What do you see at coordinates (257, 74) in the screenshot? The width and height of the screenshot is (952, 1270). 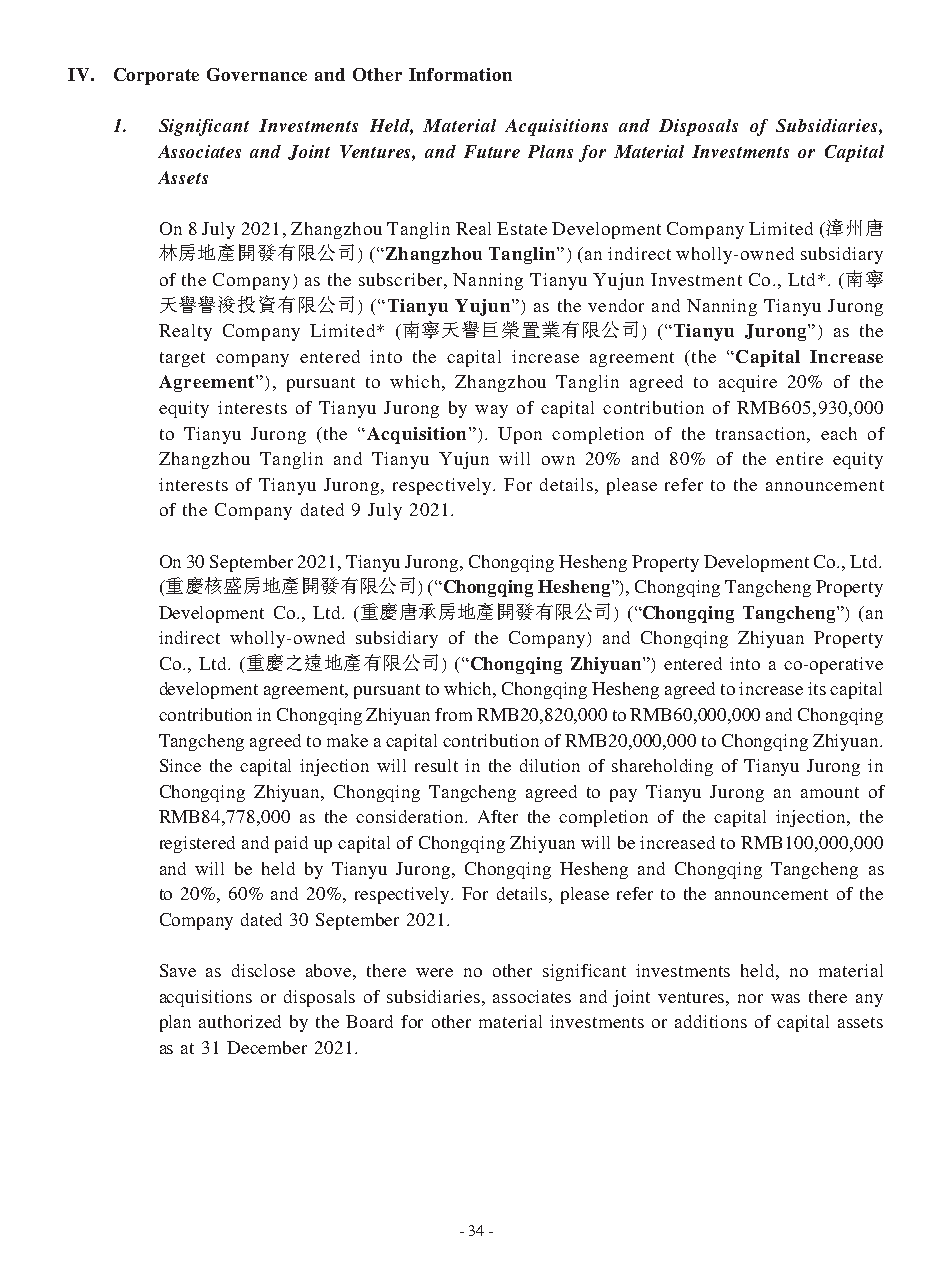 I see `Governance` at bounding box center [257, 74].
